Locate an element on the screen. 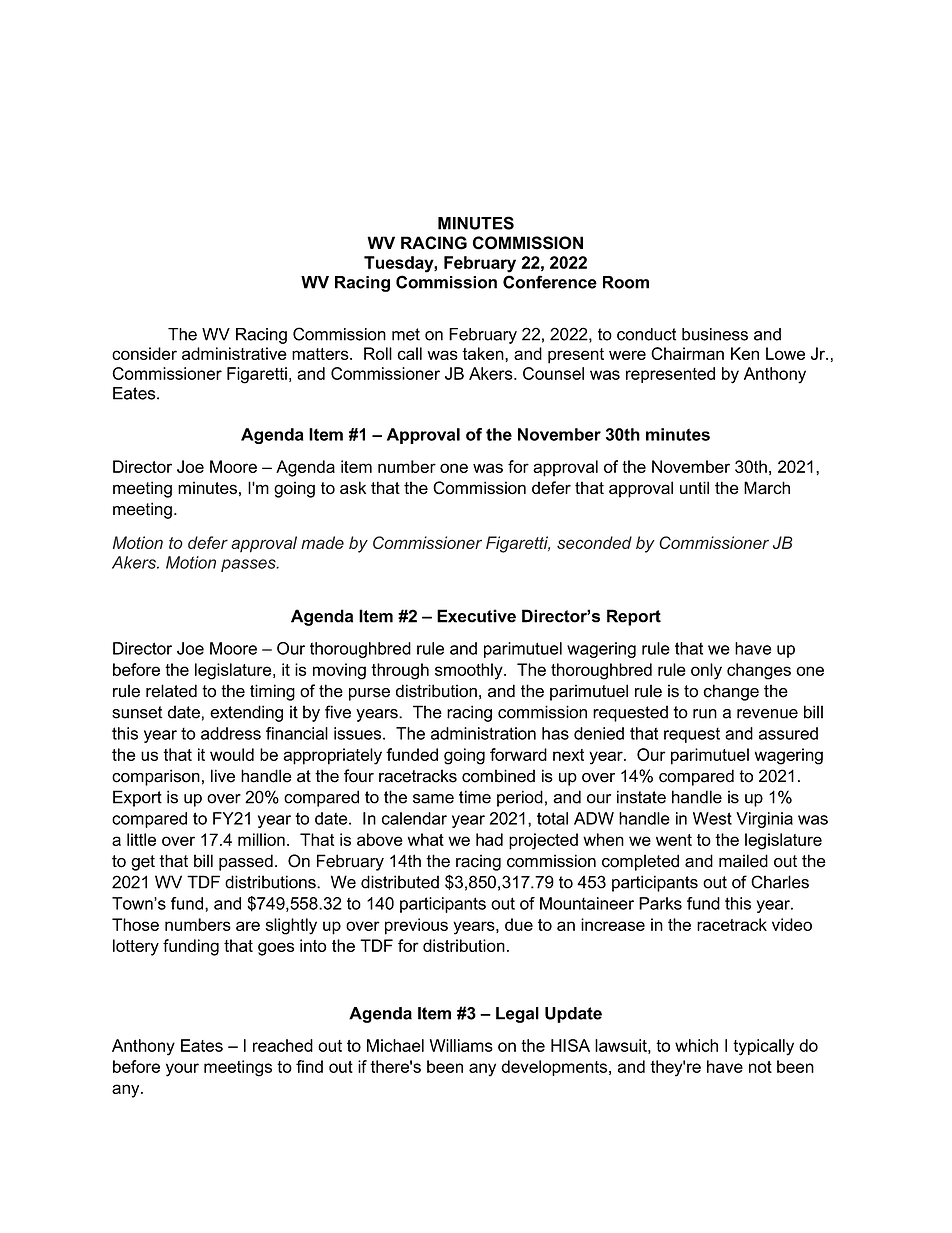  administrative is located at coordinates (234, 353).
